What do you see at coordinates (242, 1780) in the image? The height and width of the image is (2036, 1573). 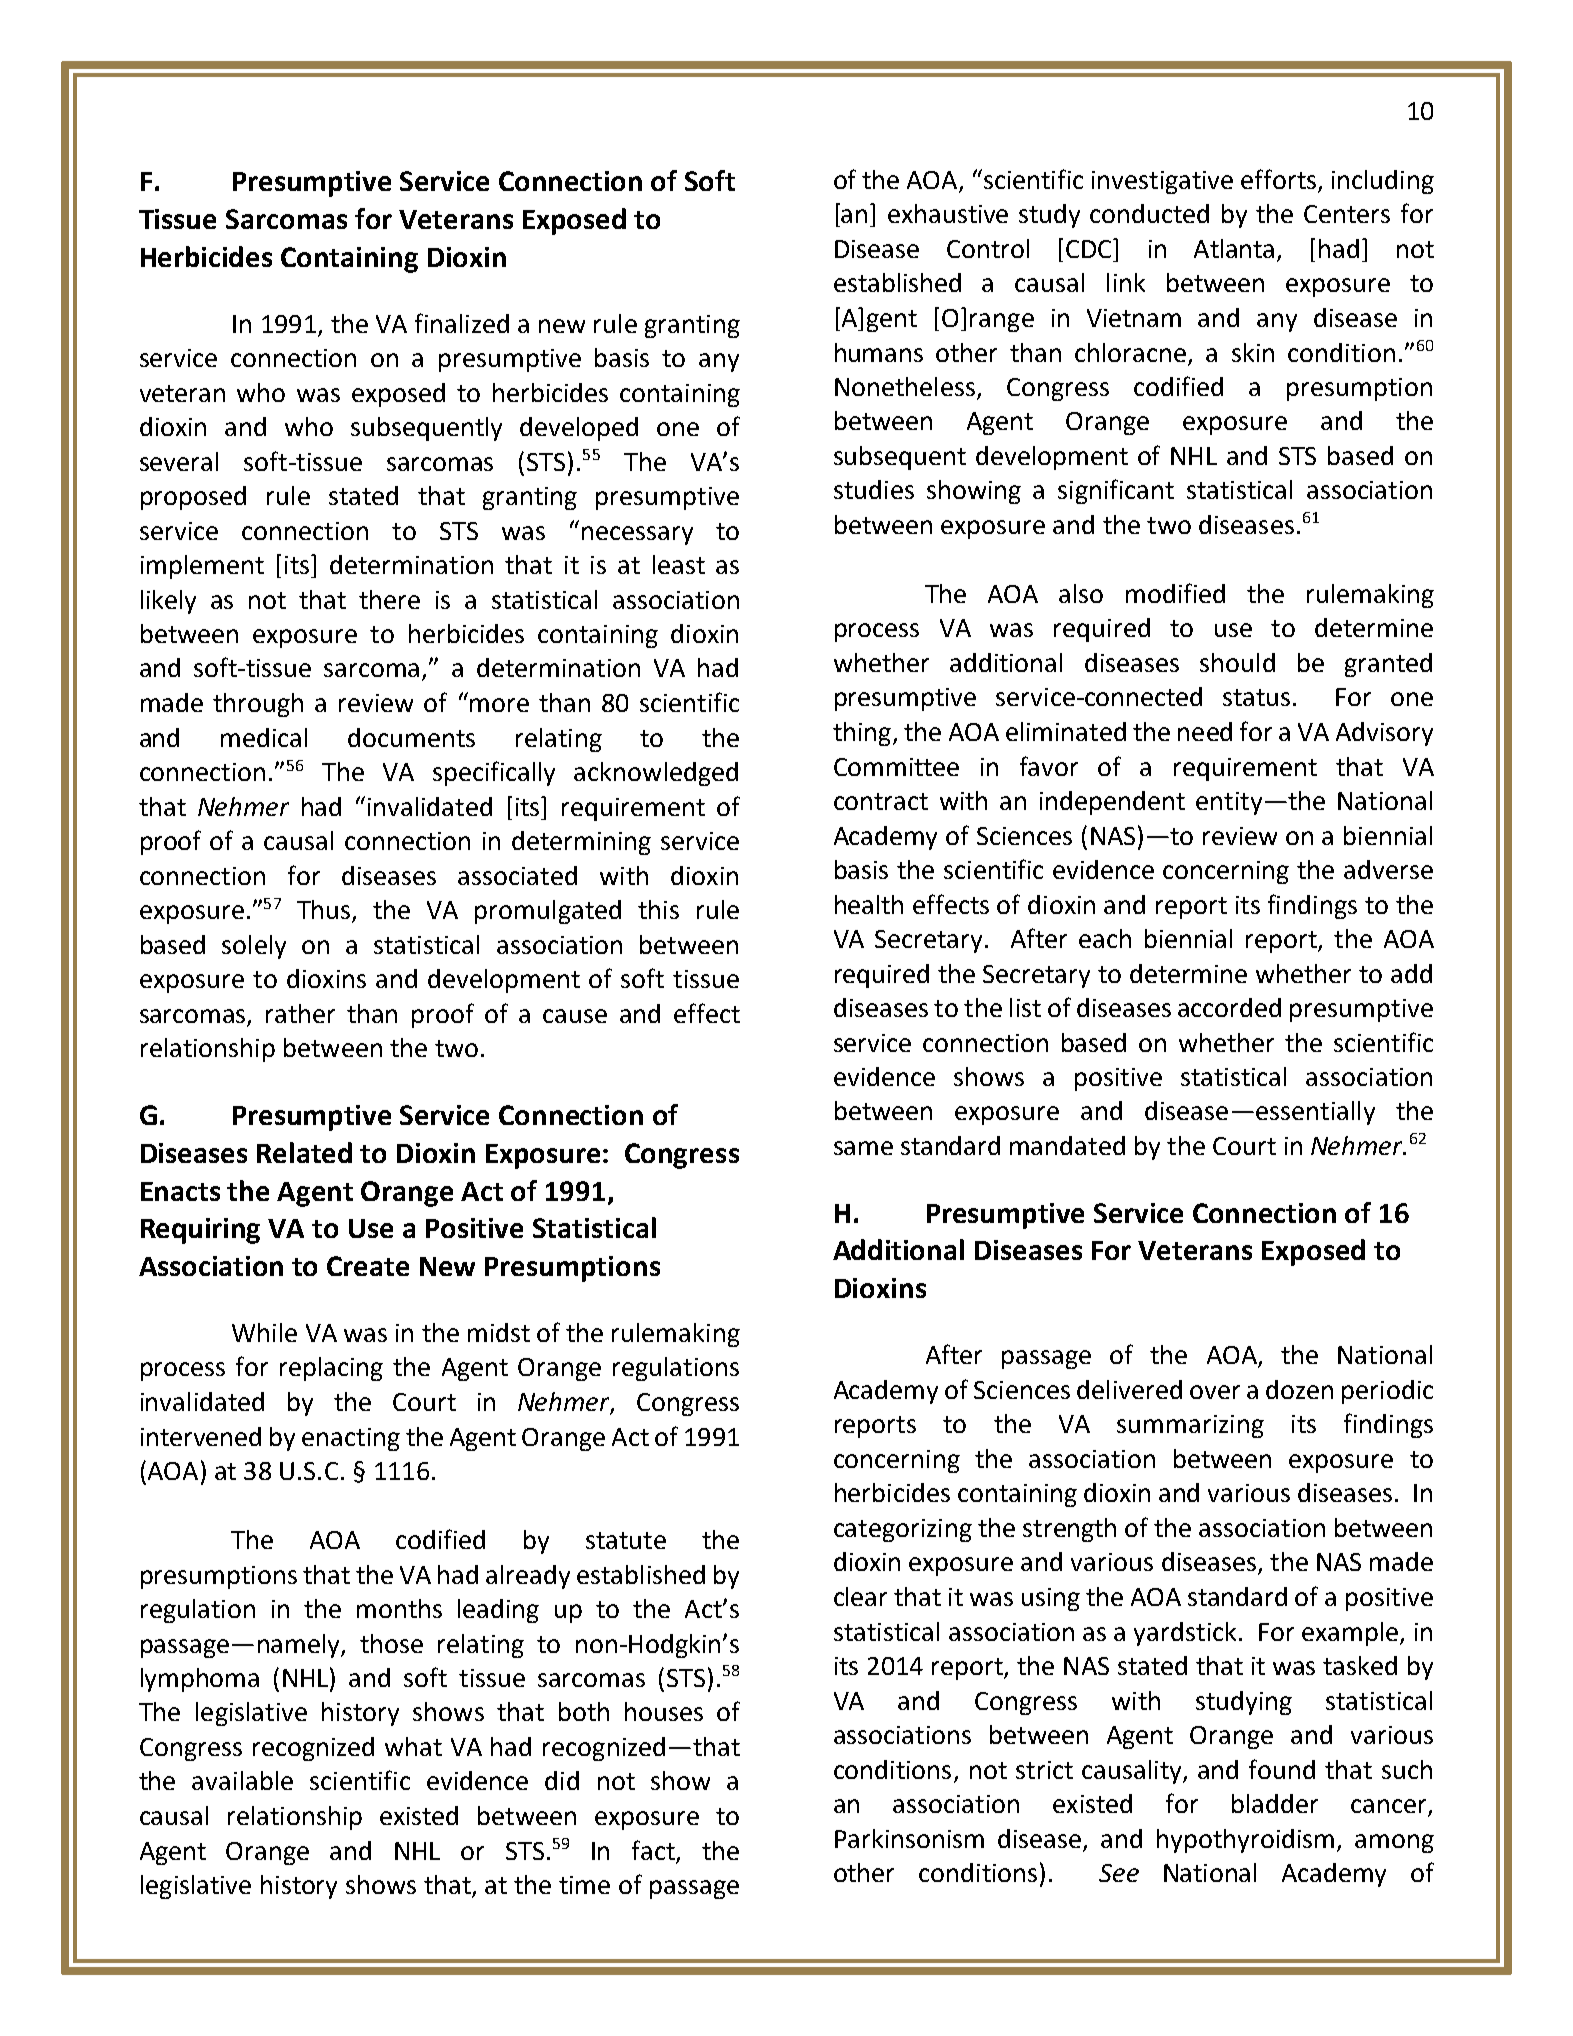 I see `available` at bounding box center [242, 1780].
